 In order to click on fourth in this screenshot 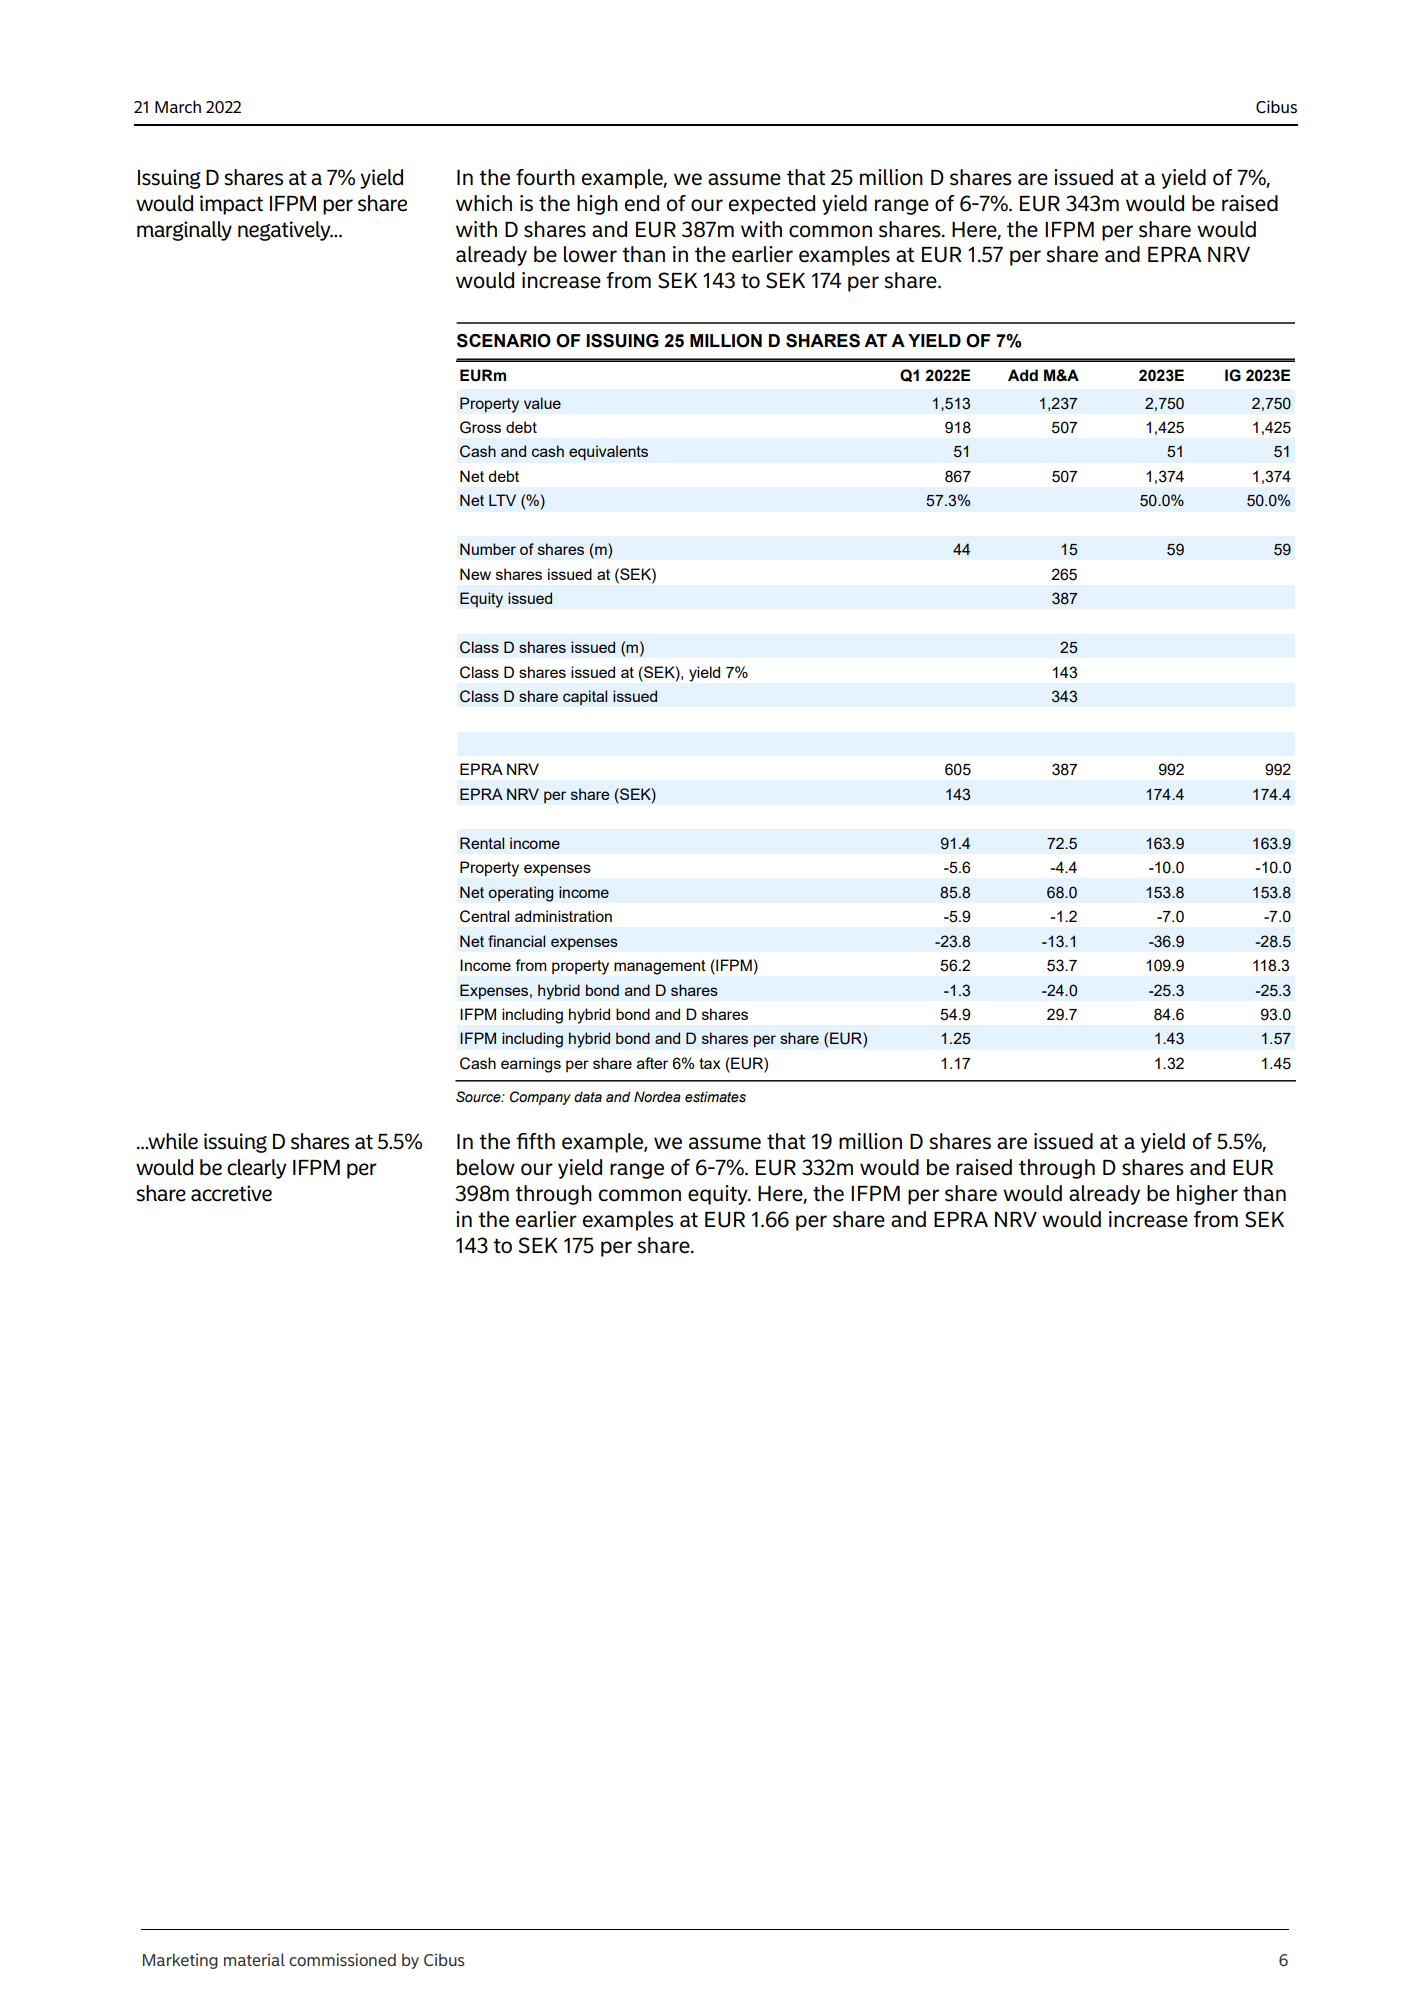, I will do `click(545, 177)`.
